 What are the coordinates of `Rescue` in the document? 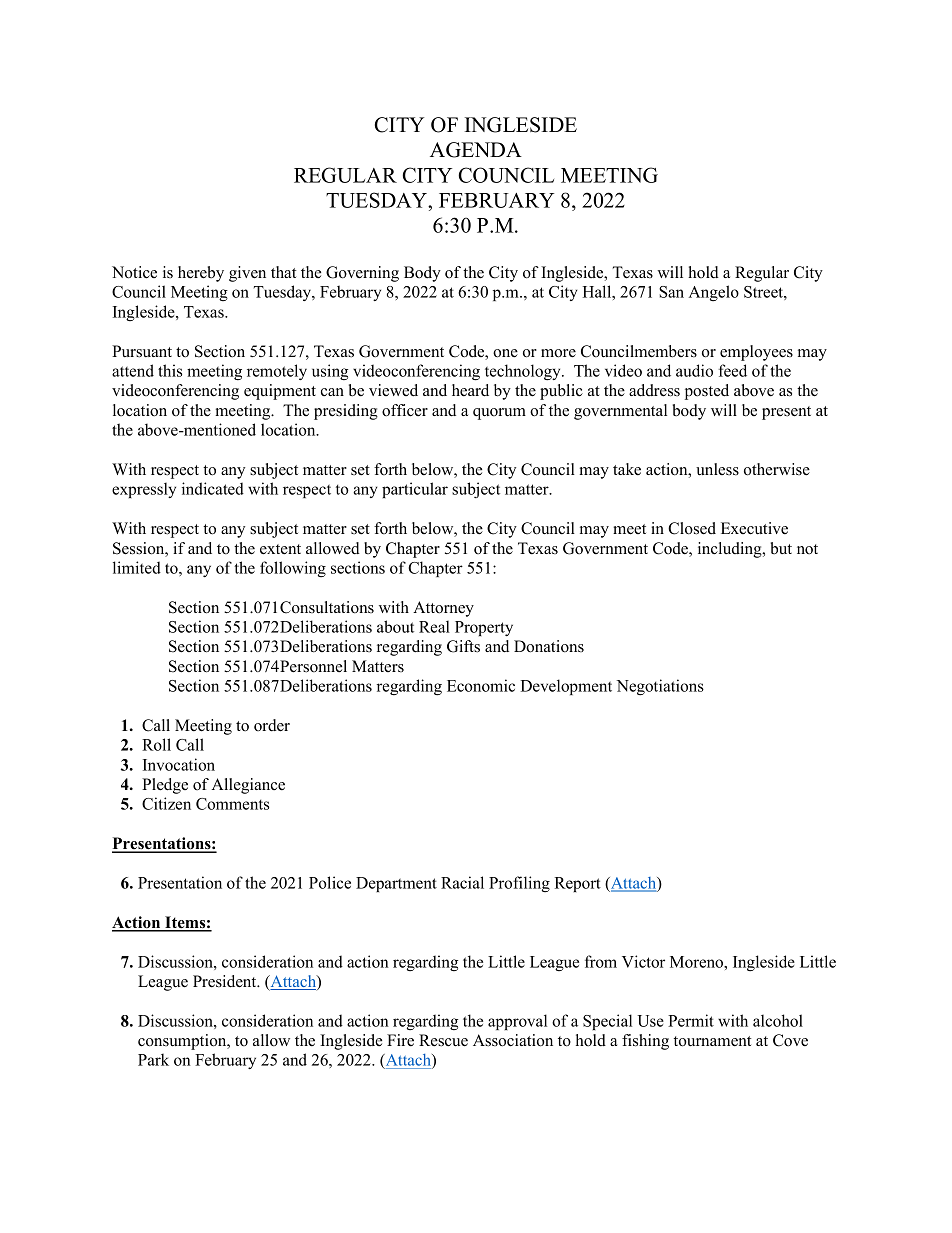 It's located at (443, 1040).
